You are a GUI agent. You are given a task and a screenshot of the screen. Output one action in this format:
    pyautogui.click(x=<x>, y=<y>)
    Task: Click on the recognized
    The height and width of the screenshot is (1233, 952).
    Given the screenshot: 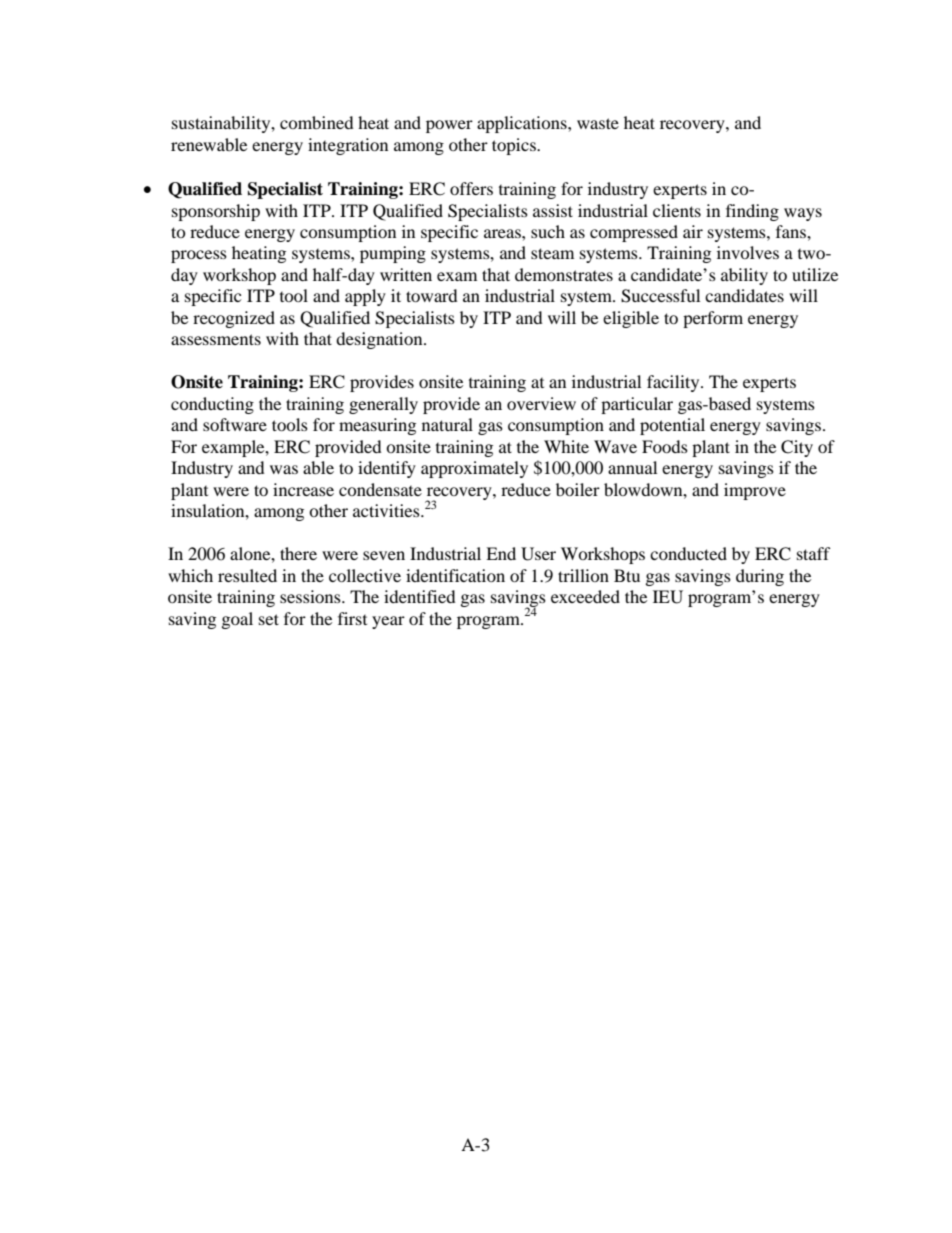 What is the action you would take?
    pyautogui.click(x=234, y=319)
